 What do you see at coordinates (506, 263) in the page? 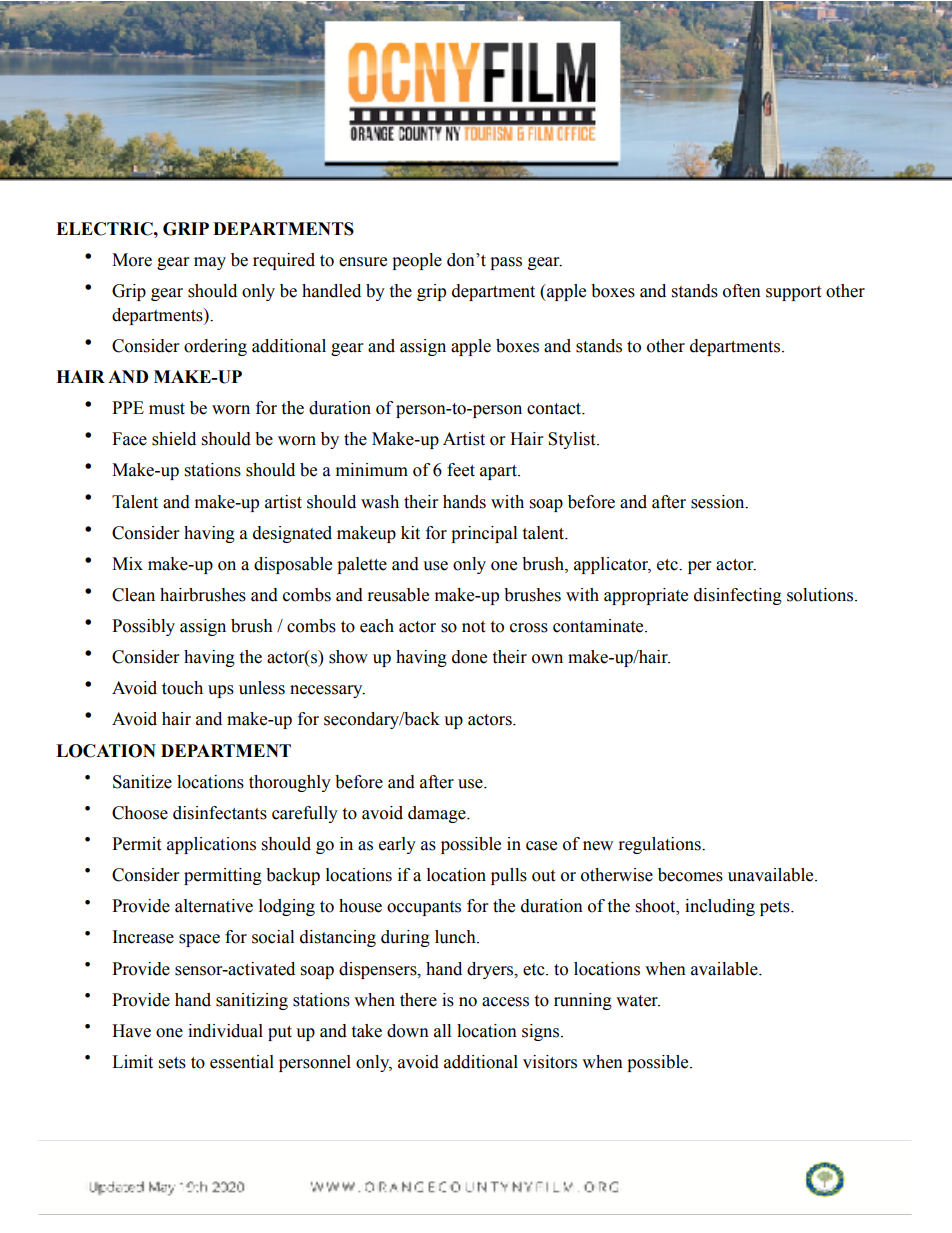
I see `pass` at bounding box center [506, 263].
